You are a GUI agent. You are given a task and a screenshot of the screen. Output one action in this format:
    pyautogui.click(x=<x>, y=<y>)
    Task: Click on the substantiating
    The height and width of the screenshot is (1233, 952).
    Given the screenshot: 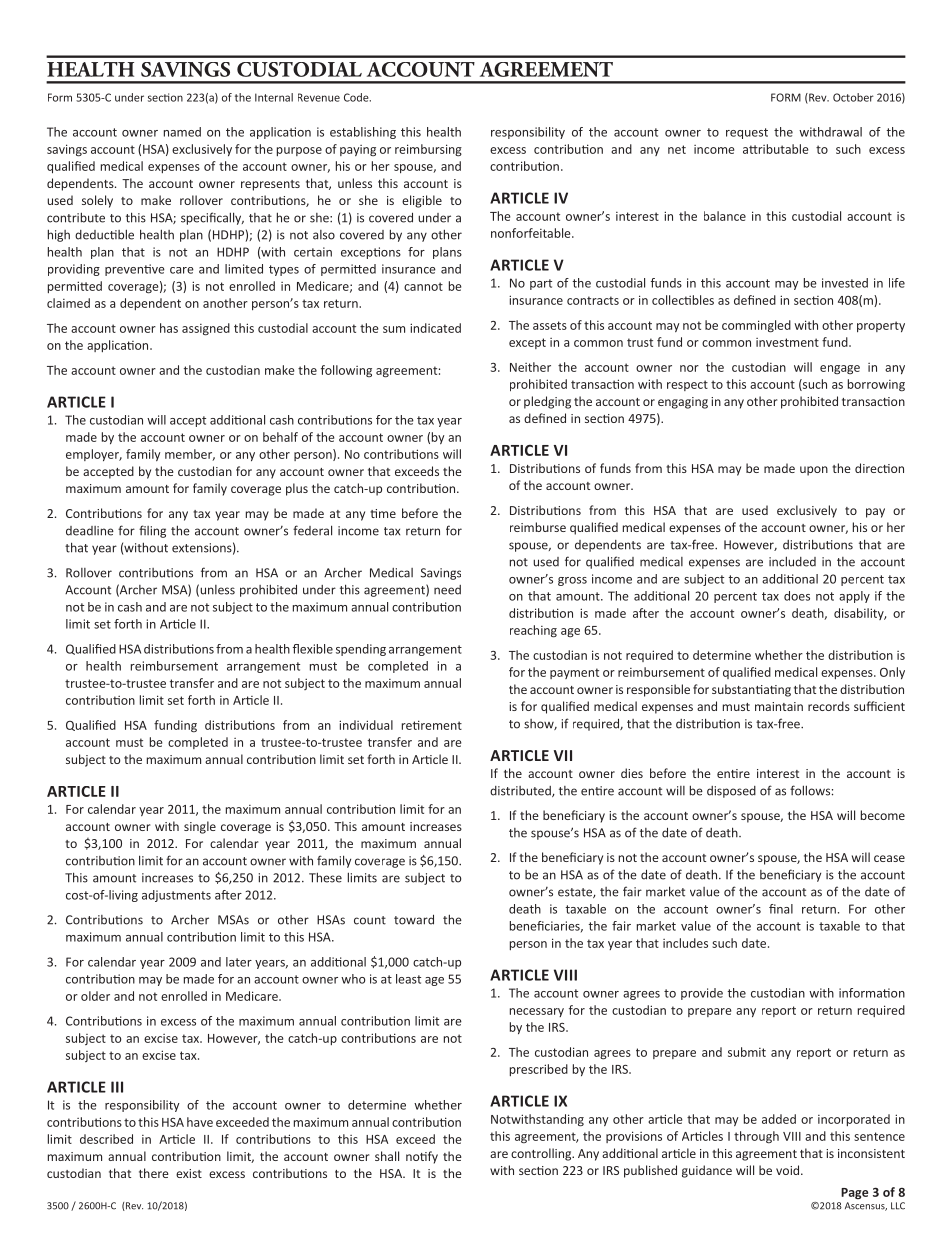 What is the action you would take?
    pyautogui.click(x=751, y=690)
